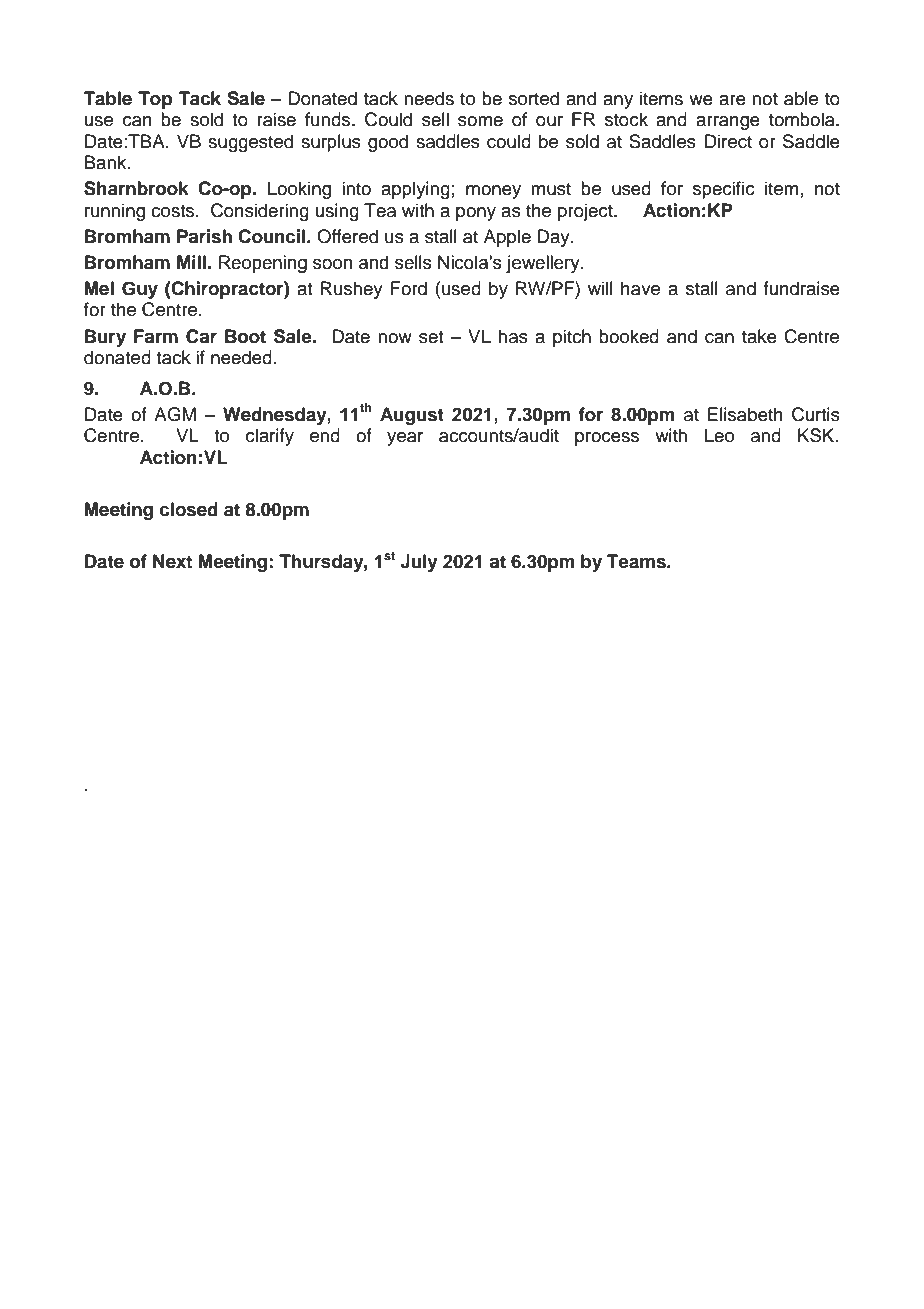 This page has height=1309, width=924. Describe the element at coordinates (480, 121) in the page. I see `some` at that location.
